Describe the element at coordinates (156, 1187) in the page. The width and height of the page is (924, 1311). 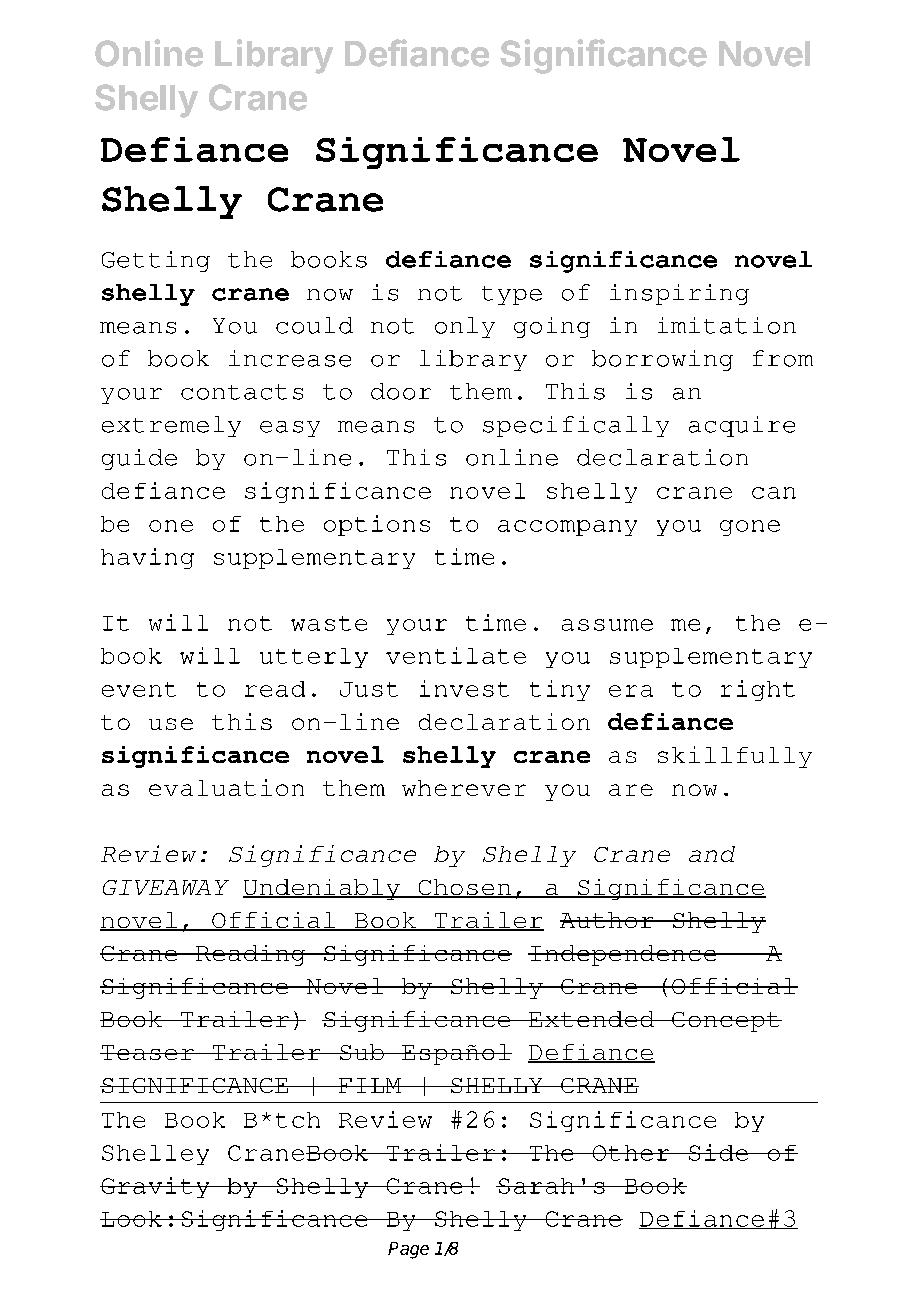
I see `Gravity` at that location.
